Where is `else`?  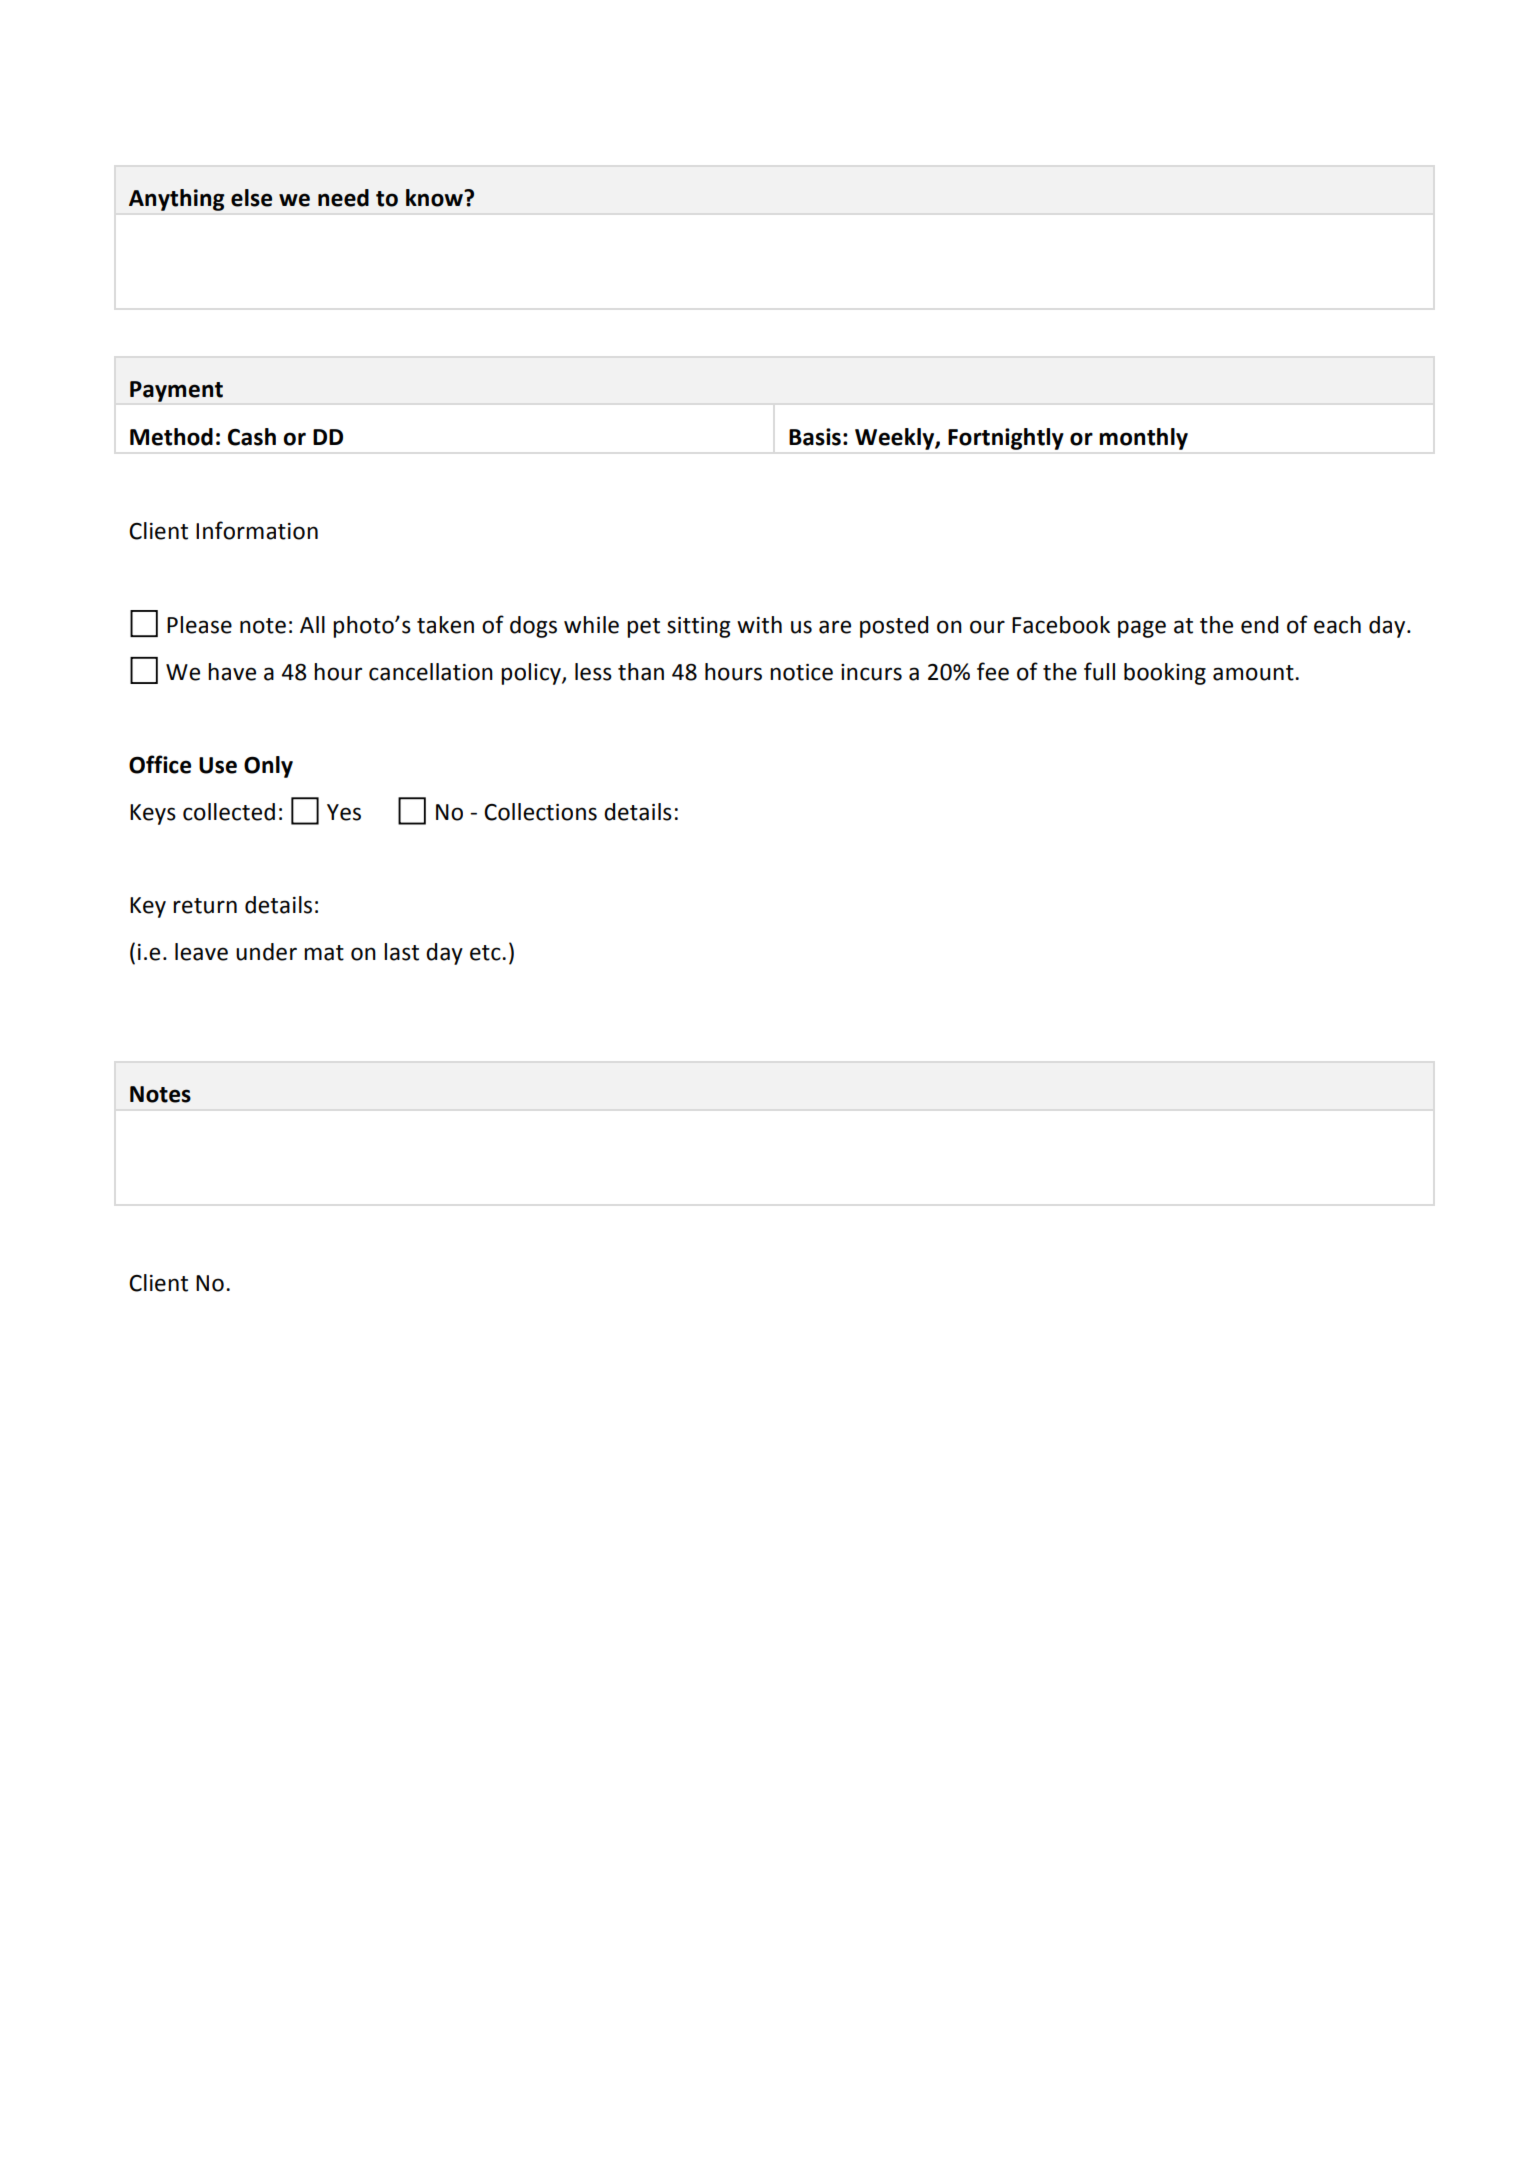 else is located at coordinates (251, 198).
